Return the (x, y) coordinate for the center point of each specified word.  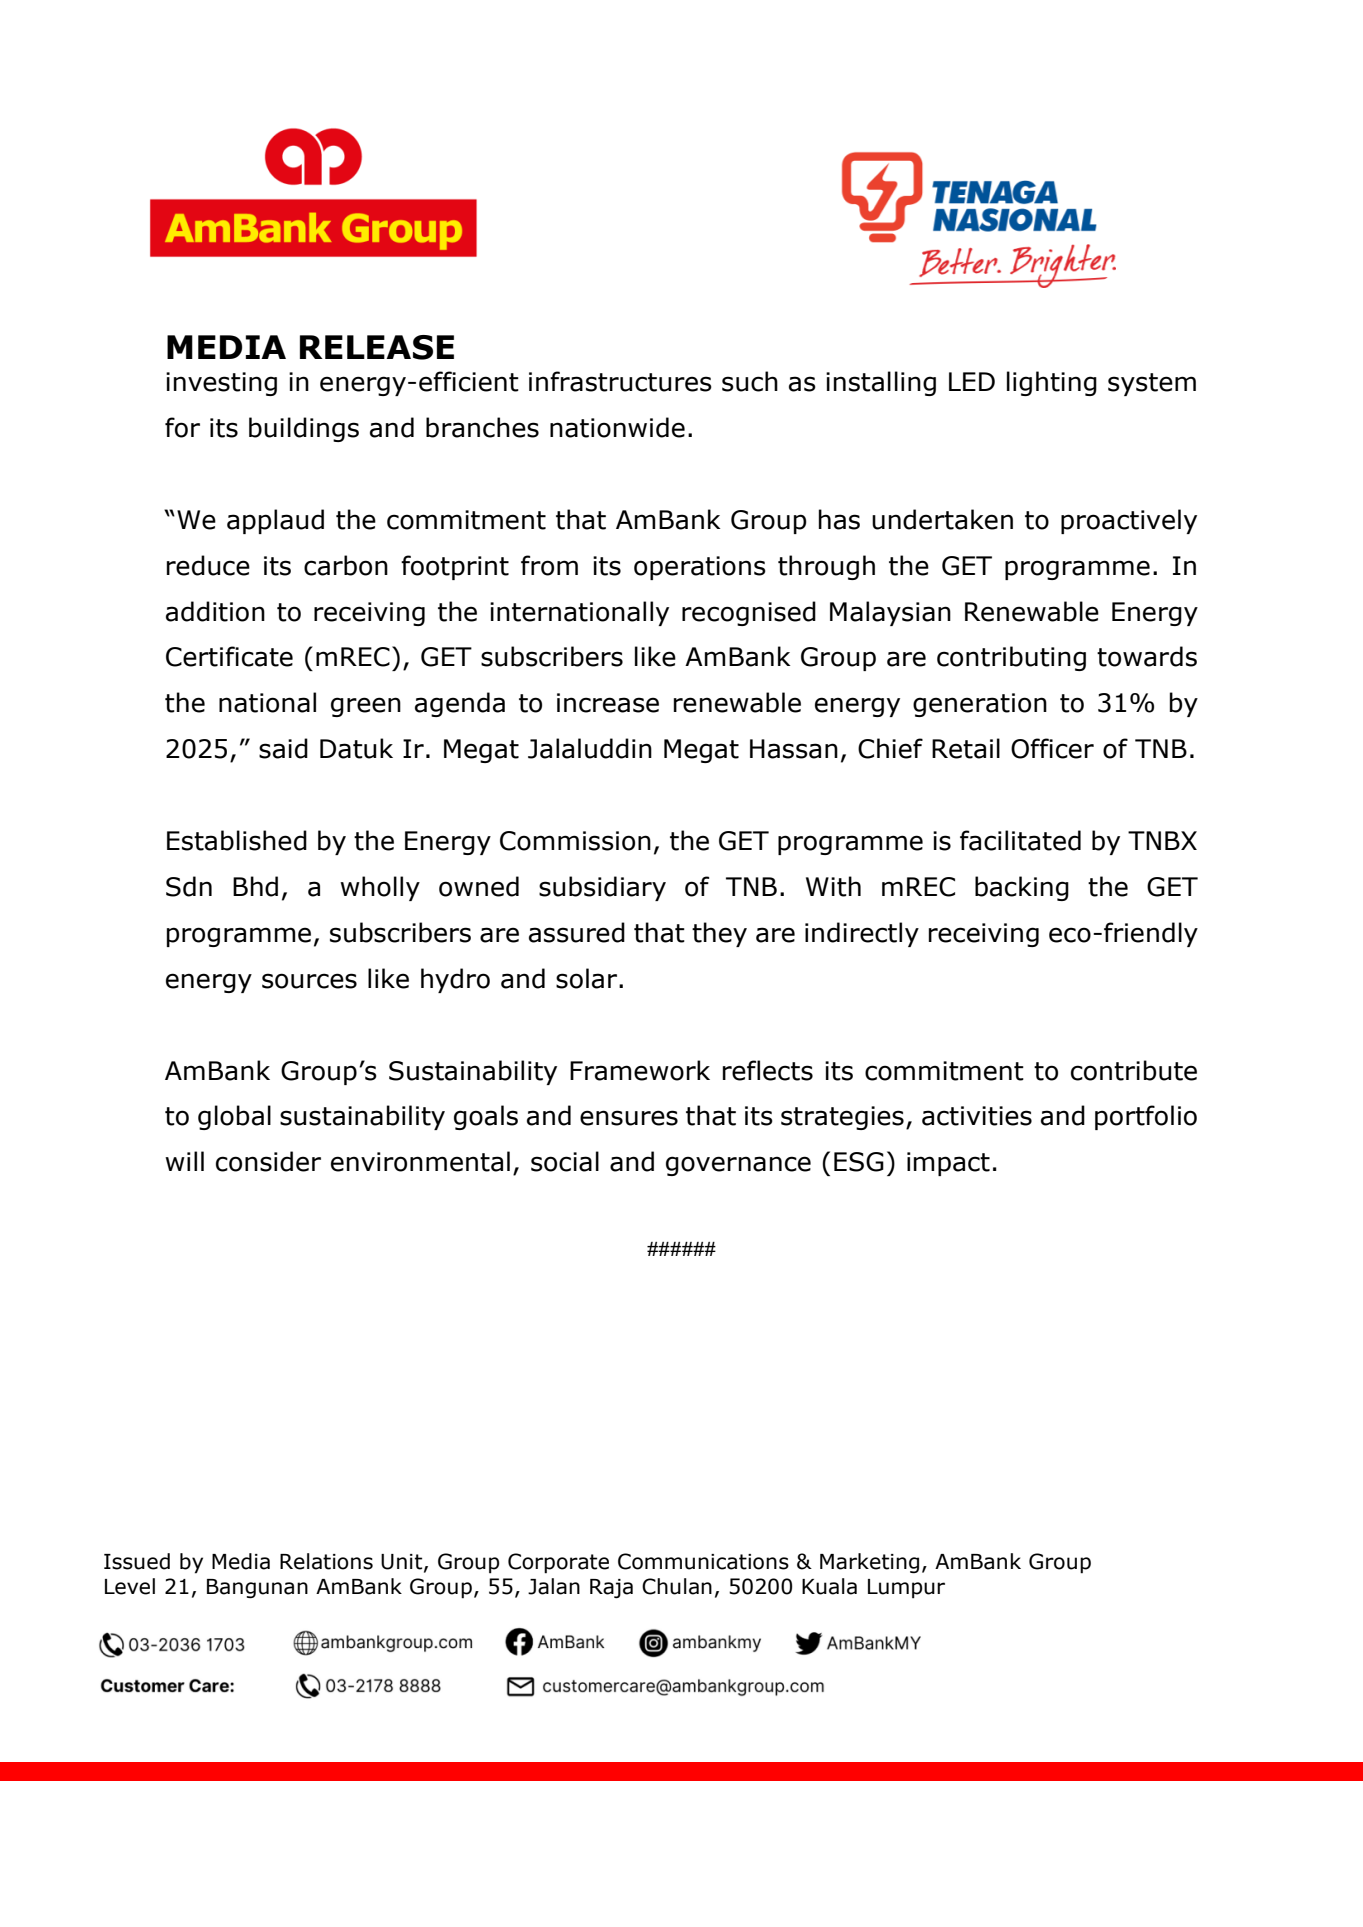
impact (948, 1164)
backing (1022, 888)
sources (309, 981)
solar (588, 978)
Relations (326, 1561)
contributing (1011, 658)
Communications (703, 1561)
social (565, 1161)
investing (221, 384)
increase (608, 703)
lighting (1052, 383)
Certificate (229, 656)
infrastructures (620, 381)
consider (268, 1161)
